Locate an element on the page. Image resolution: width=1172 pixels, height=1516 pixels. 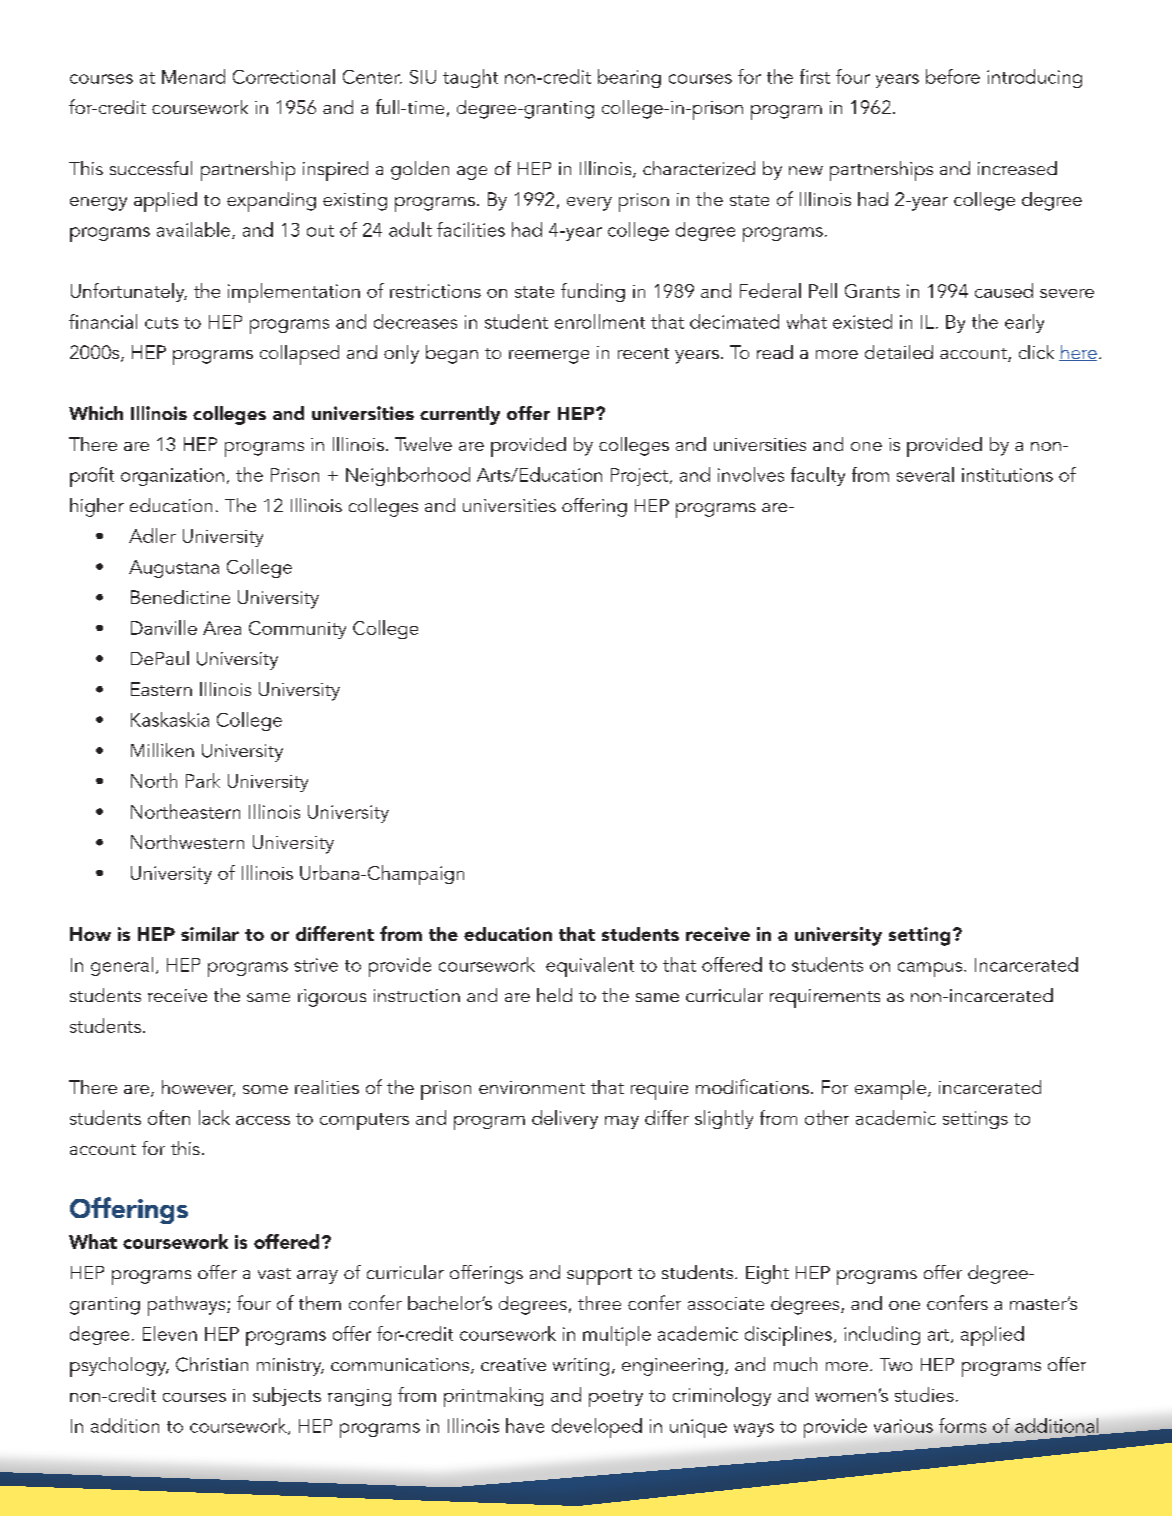
Menard is located at coordinates (193, 76).
